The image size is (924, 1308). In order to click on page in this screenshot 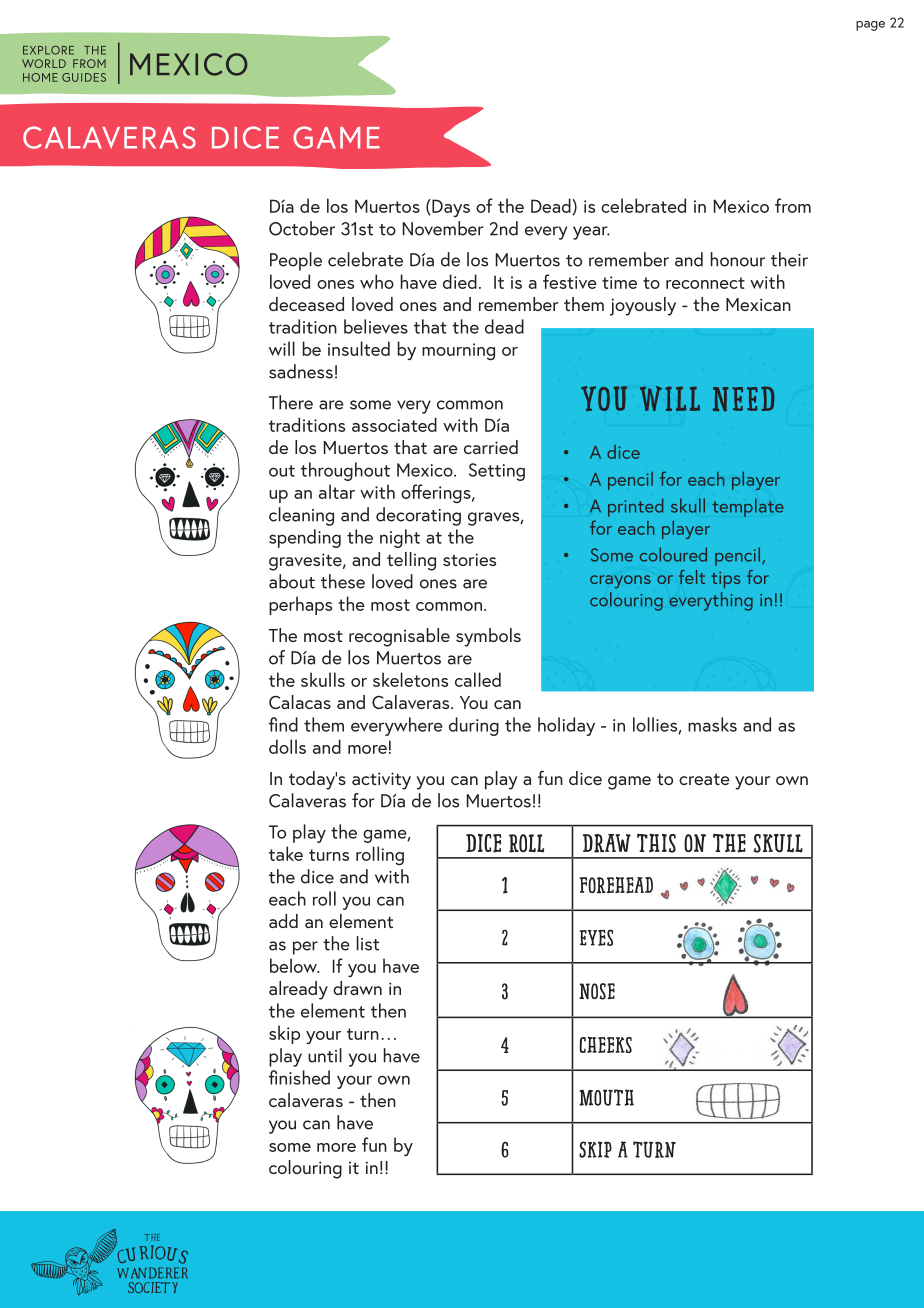, I will do `click(870, 26)`.
